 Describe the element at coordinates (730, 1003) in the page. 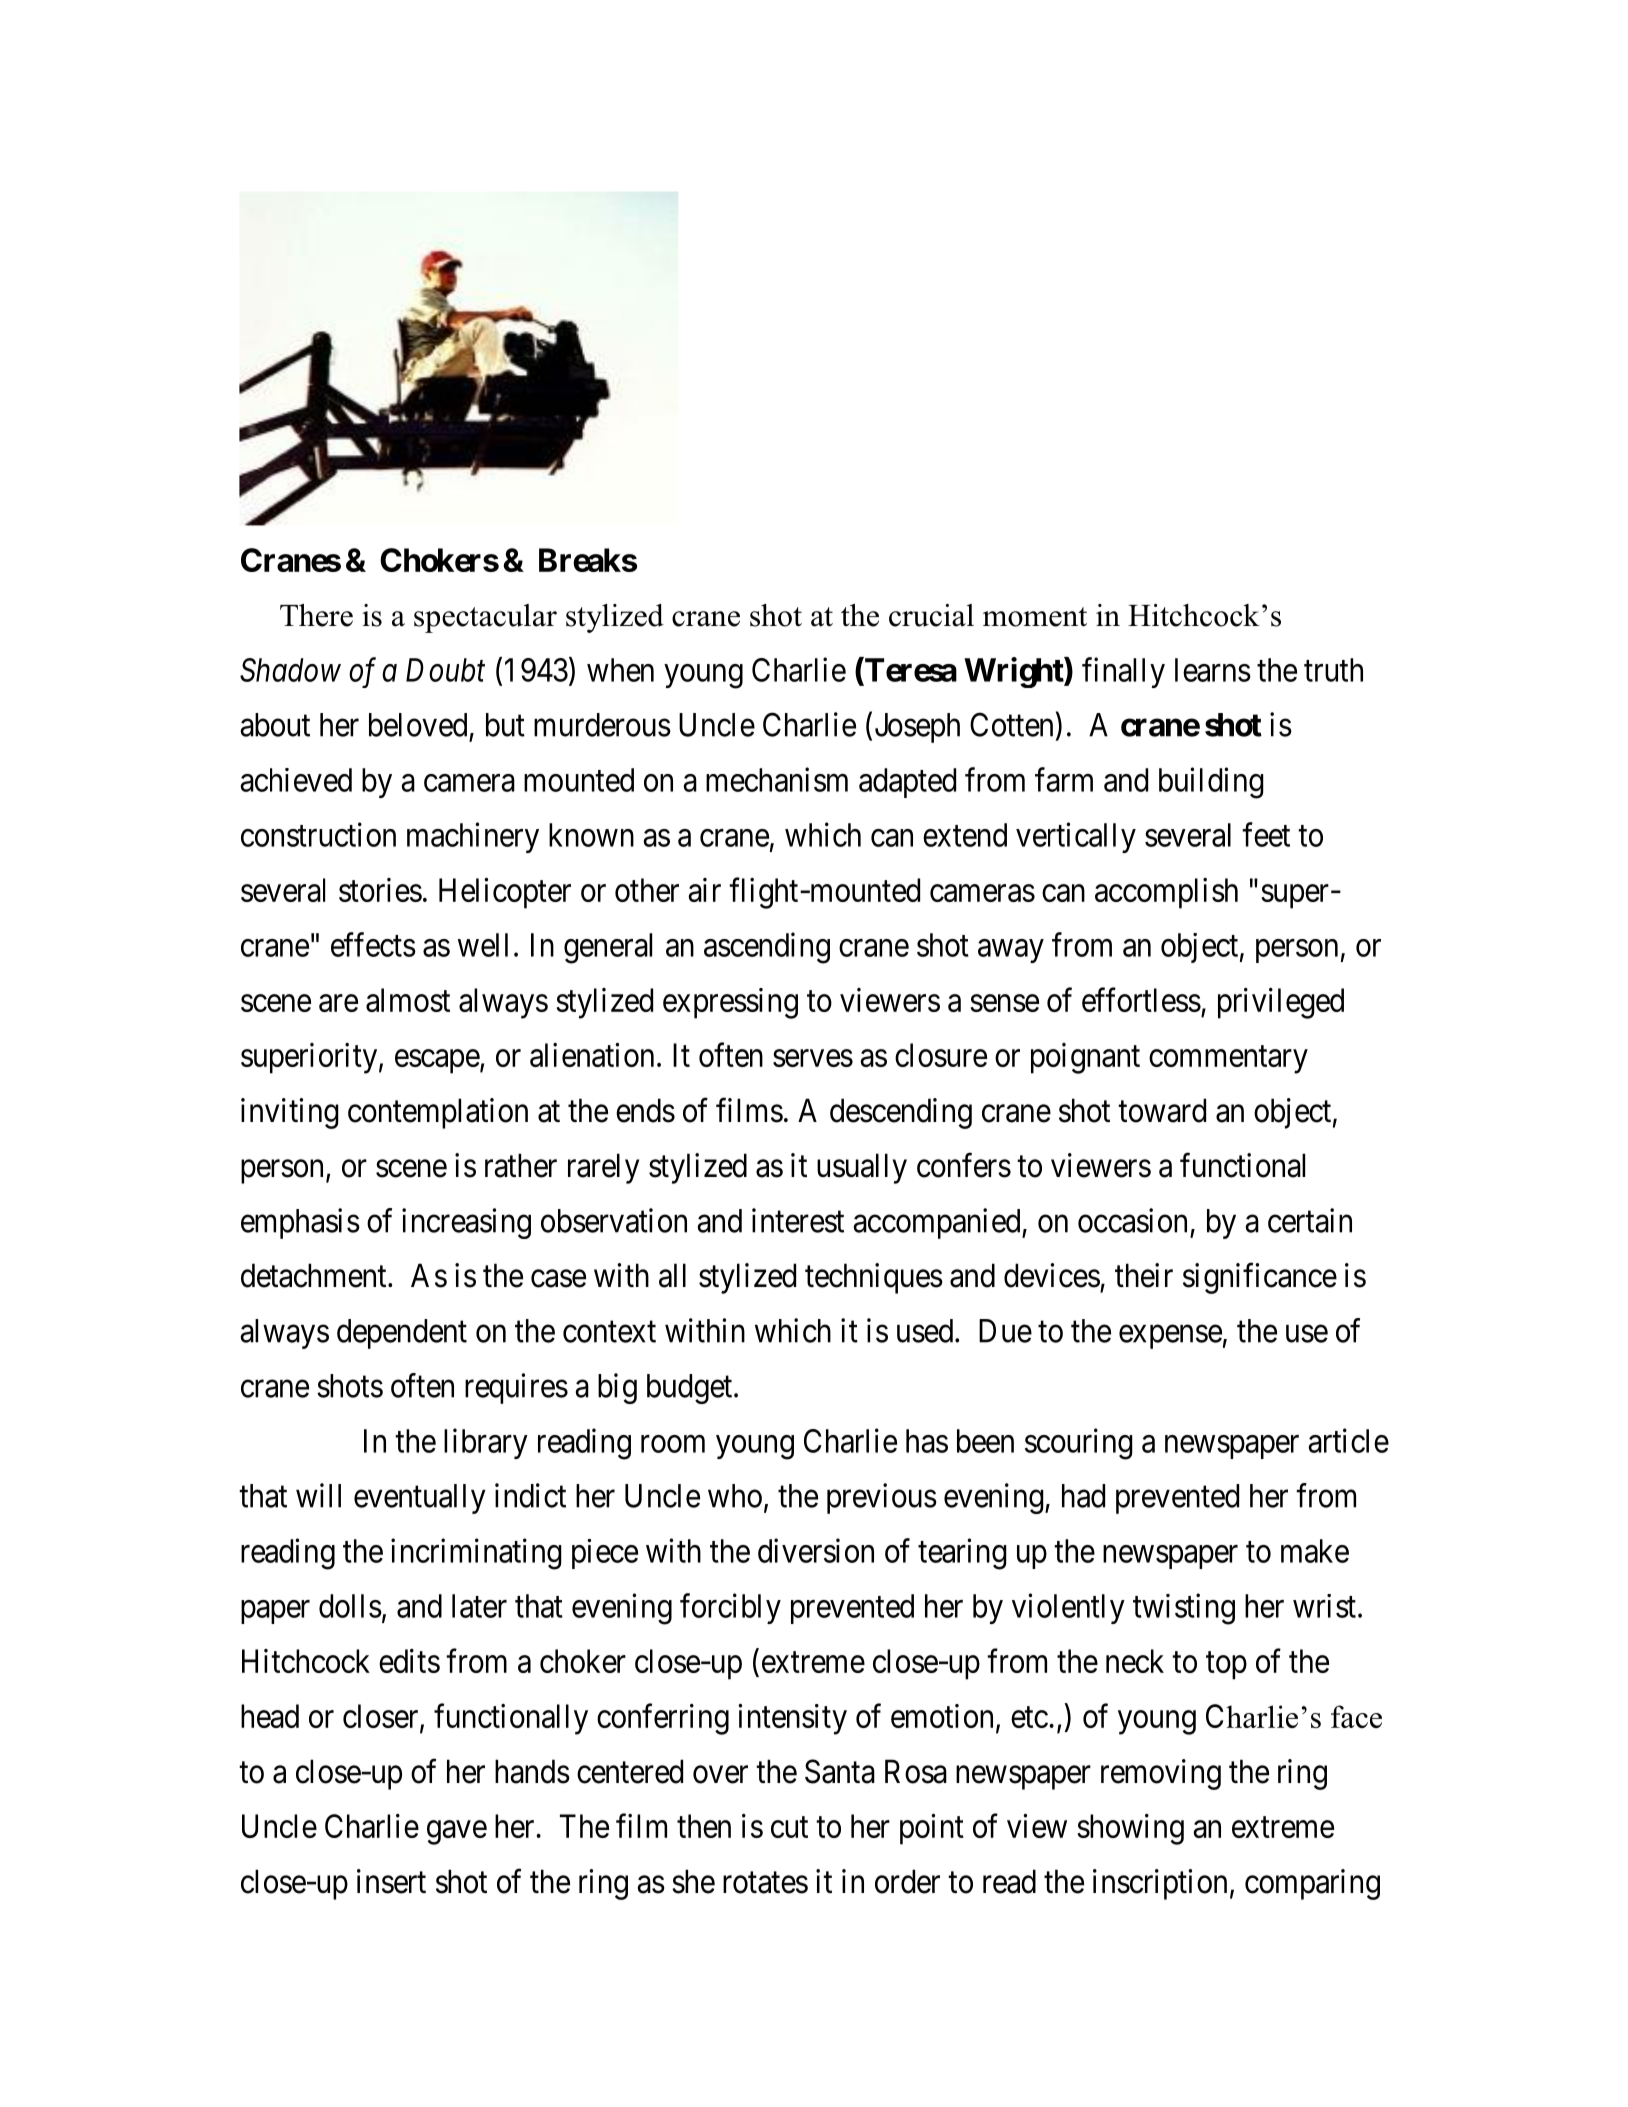

I see `expressing` at that location.
